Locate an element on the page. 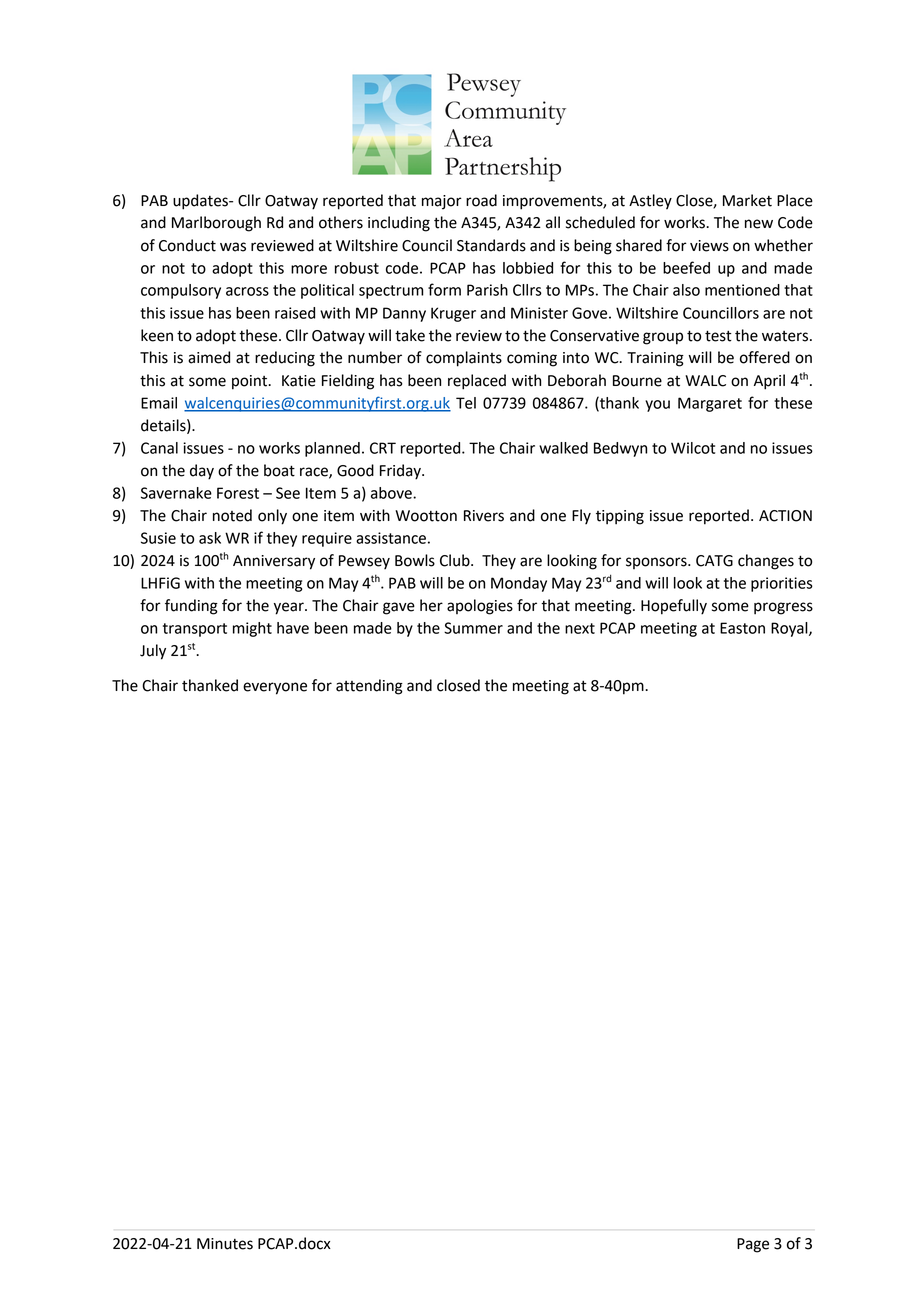 The height and width of the document is (1308, 924). Standards is located at coordinates (491, 245).
